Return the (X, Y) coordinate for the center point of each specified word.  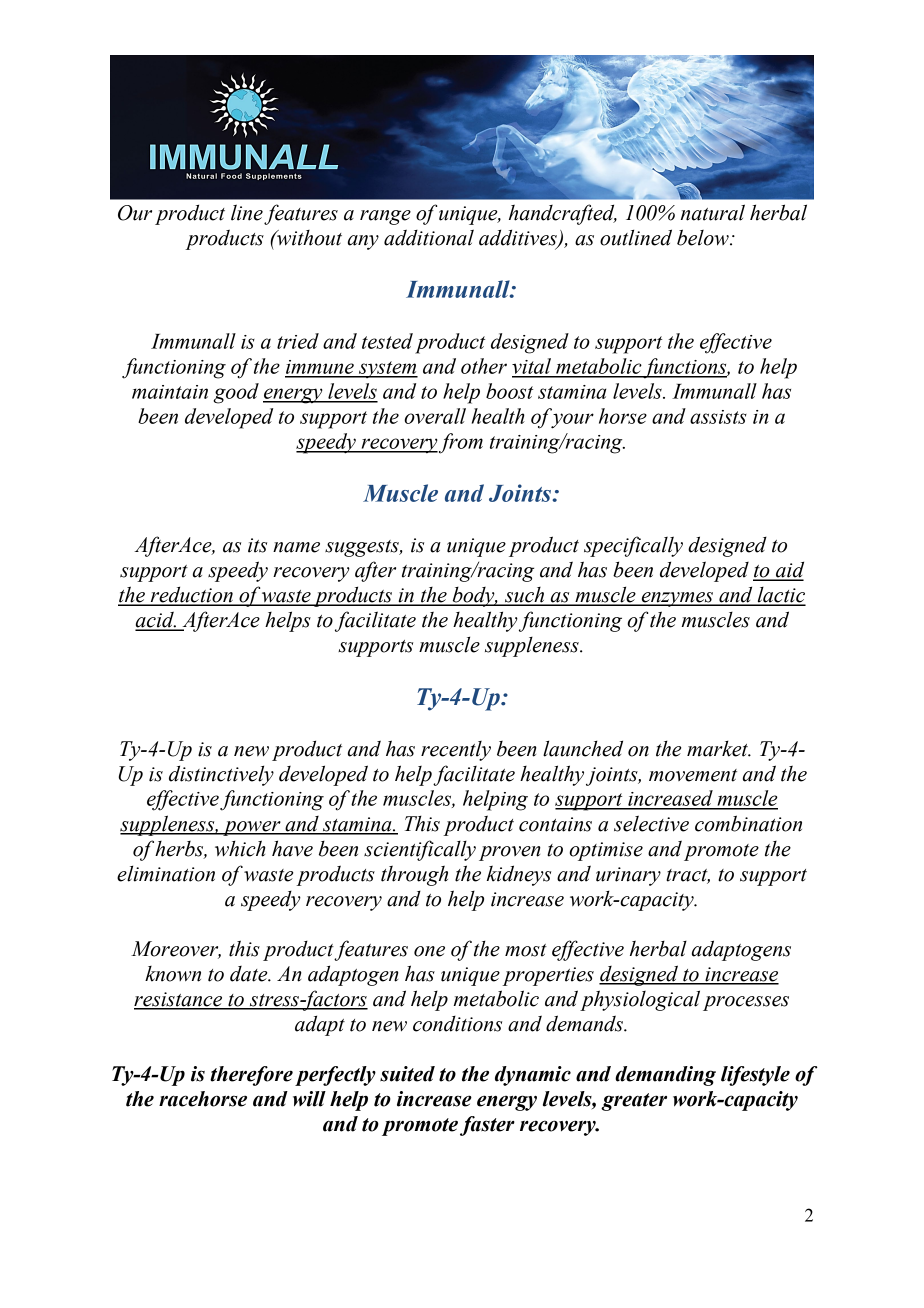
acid (155, 620)
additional (429, 237)
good (236, 393)
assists (718, 417)
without (308, 238)
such (525, 596)
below (704, 237)
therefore (251, 1076)
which (240, 848)
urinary (628, 876)
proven (510, 853)
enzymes (677, 599)
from (461, 443)
